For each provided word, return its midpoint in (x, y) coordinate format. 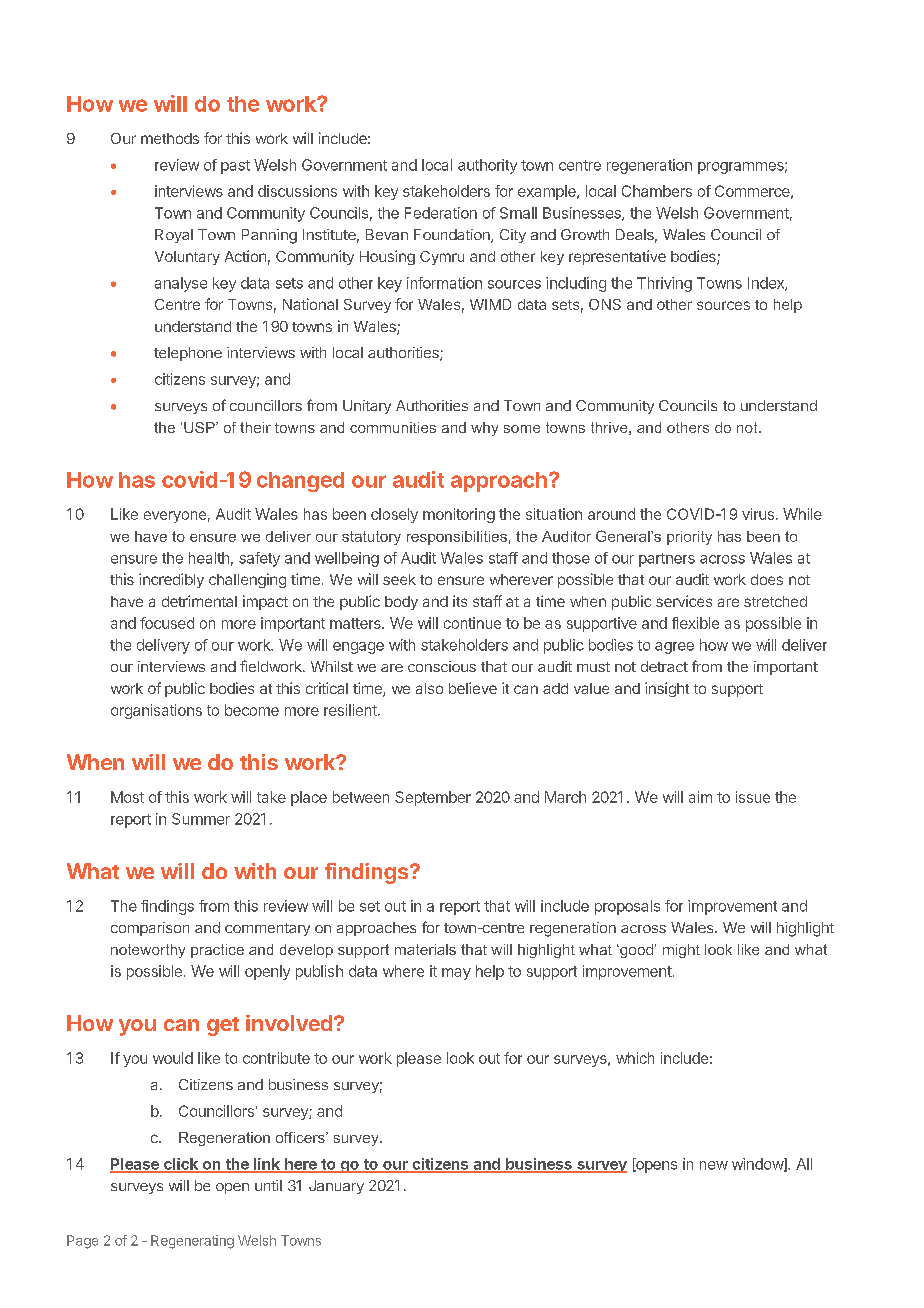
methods (170, 138)
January (336, 1187)
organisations (156, 711)
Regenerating (192, 1242)
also (429, 688)
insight (667, 689)
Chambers (657, 191)
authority (487, 166)
